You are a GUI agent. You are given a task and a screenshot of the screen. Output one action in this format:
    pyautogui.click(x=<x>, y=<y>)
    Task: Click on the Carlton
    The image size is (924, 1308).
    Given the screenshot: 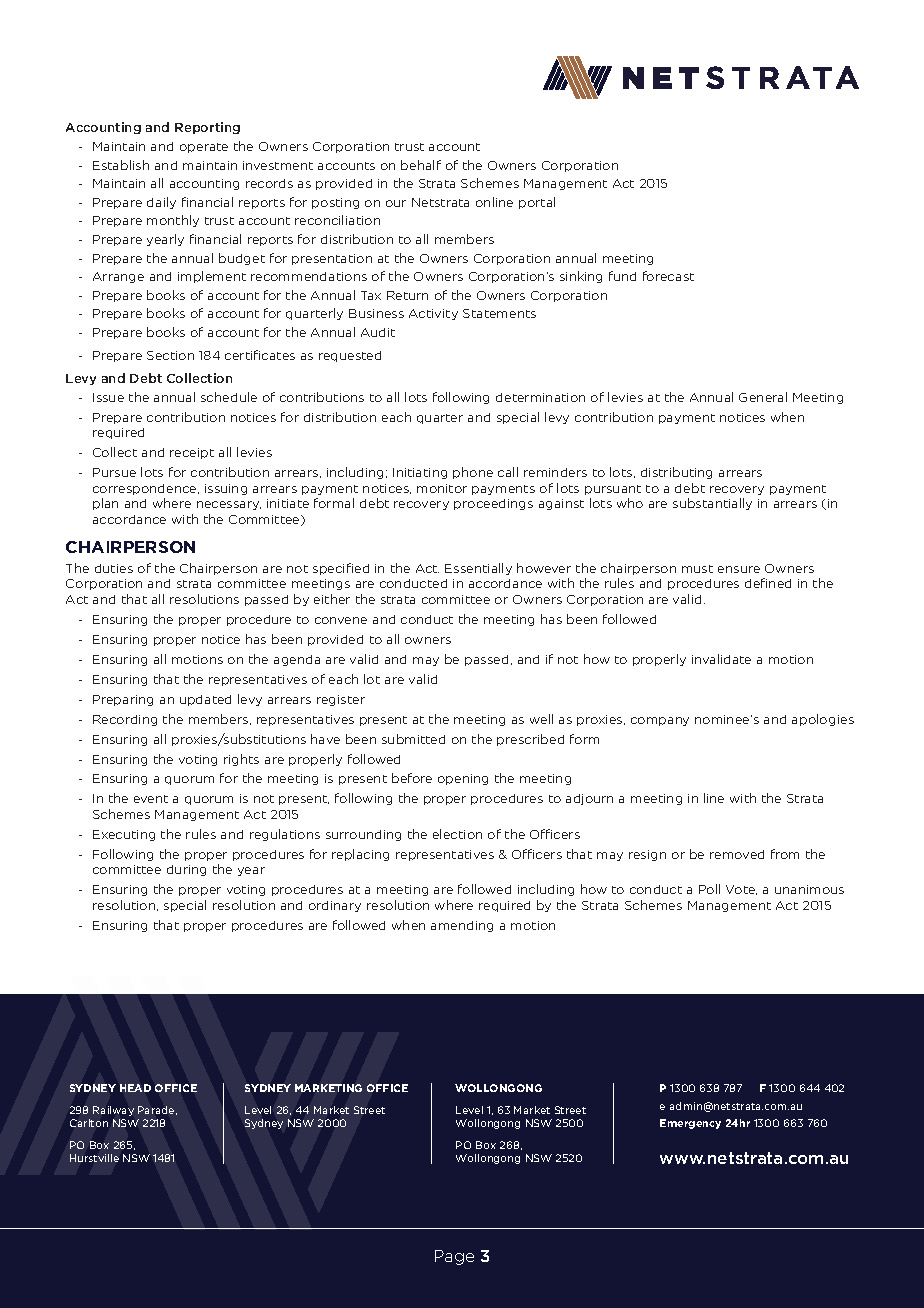 What is the action you would take?
    pyautogui.click(x=89, y=1123)
